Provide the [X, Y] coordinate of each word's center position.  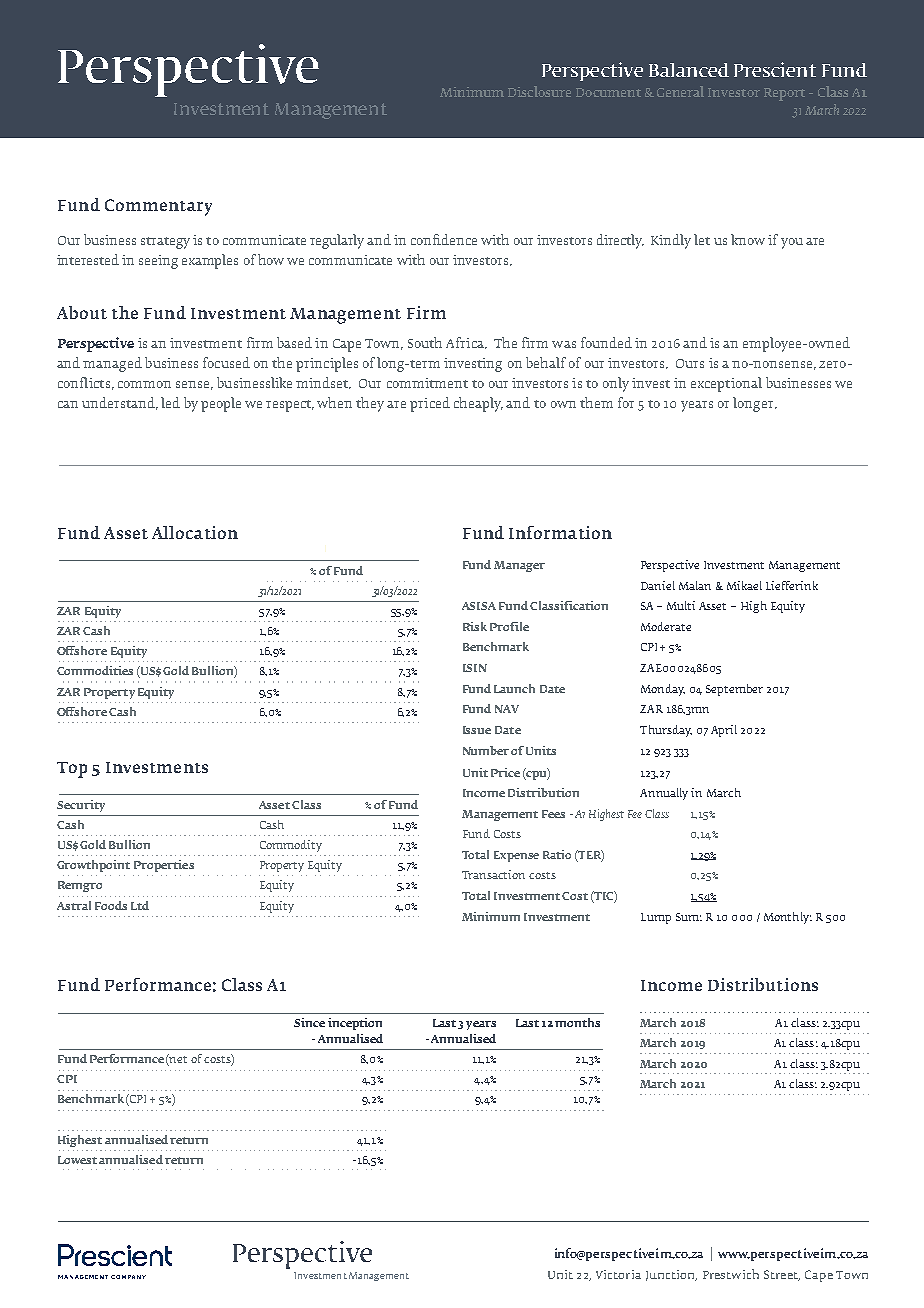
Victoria [618, 1274]
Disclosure [539, 91]
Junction [671, 1275]
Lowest [77, 1160]
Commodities [95, 670]
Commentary [158, 207]
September [734, 690]
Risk [475, 626]
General [680, 91]
